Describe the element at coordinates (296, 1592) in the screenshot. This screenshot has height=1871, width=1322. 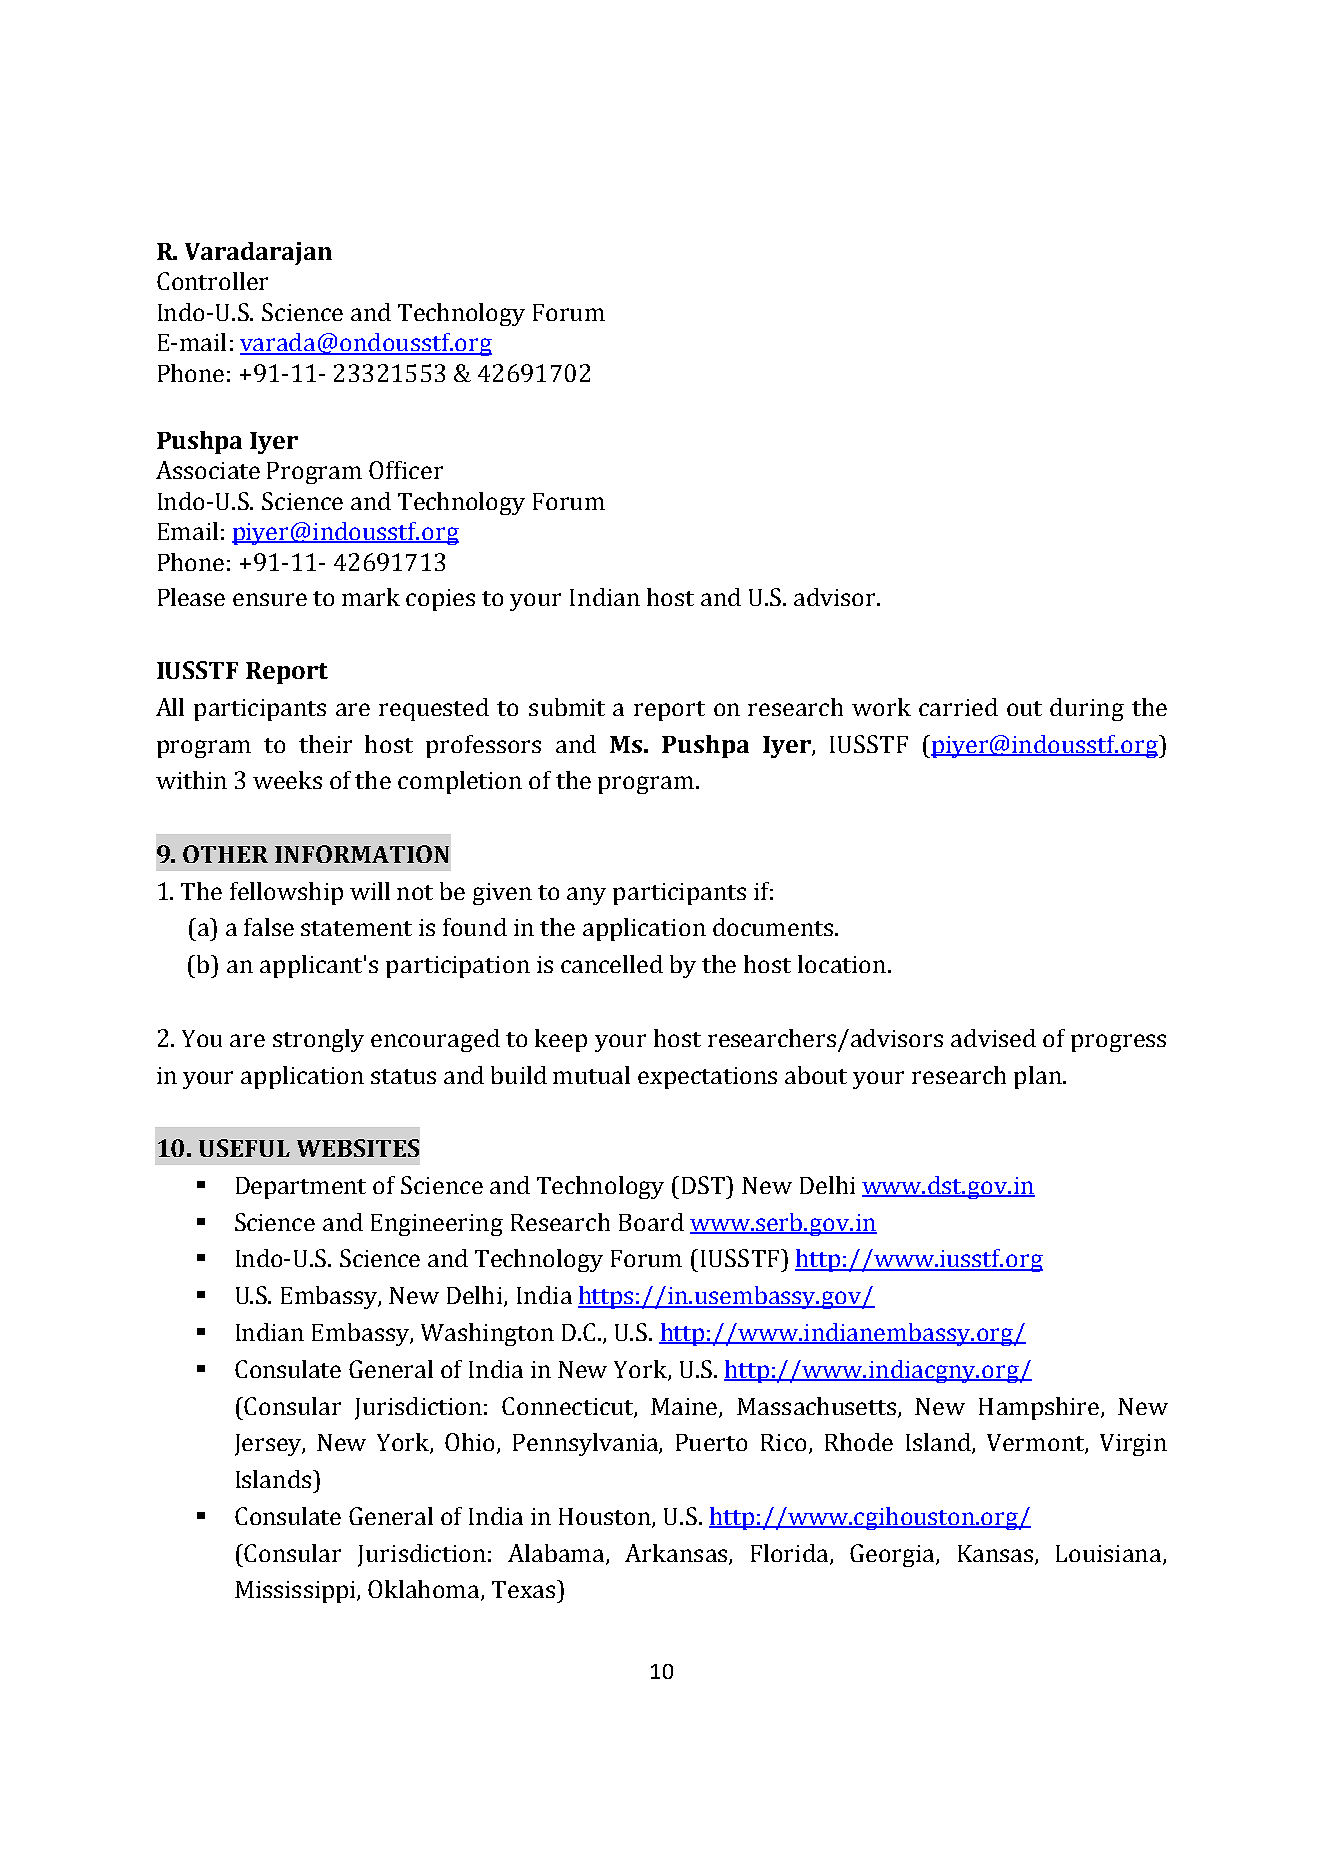
I see `Mississippi` at that location.
